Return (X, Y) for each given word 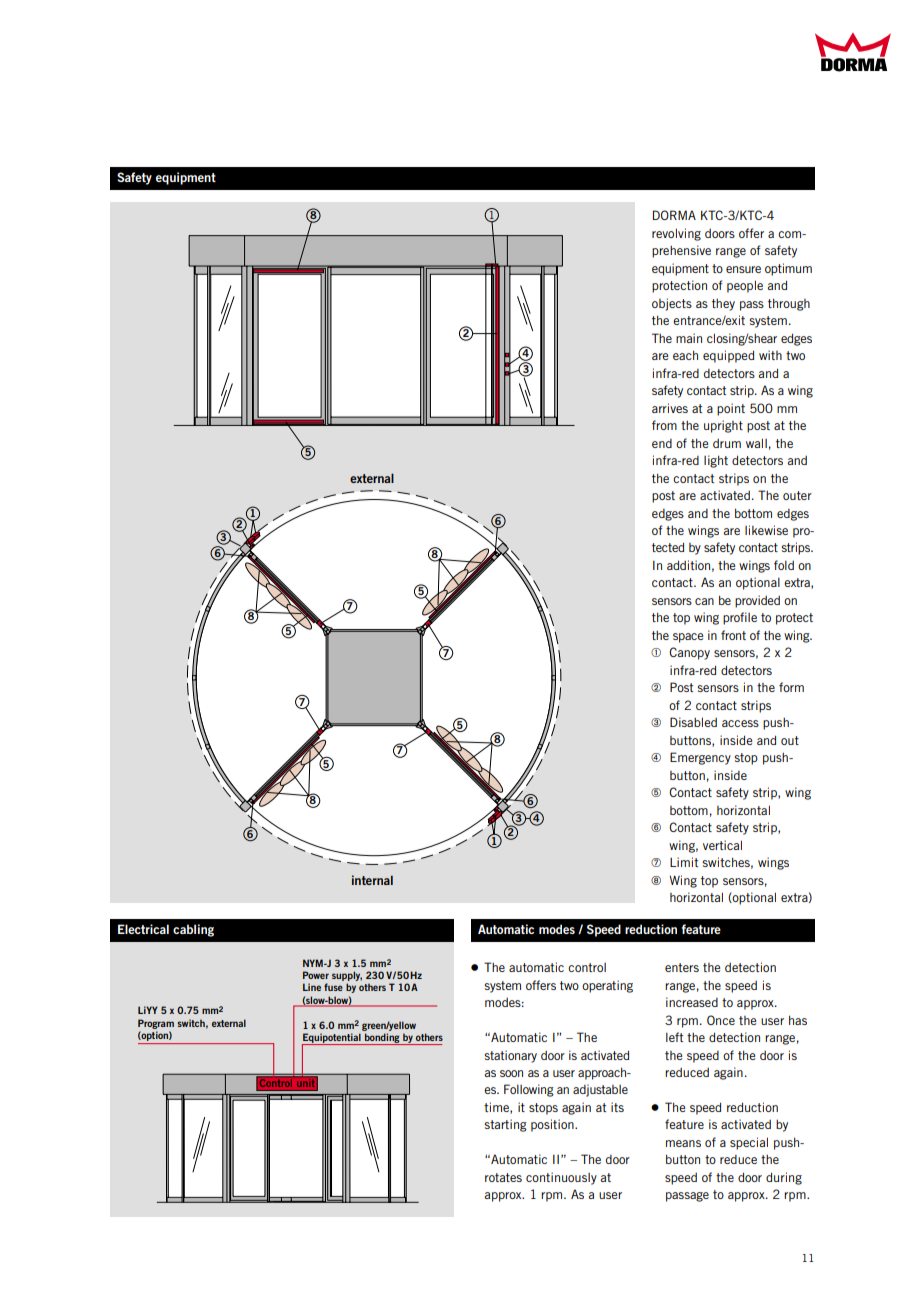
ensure (743, 269)
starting (506, 1125)
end (662, 443)
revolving (676, 234)
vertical (722, 845)
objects (672, 304)
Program (156, 1024)
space (688, 638)
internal (372, 880)
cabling (193, 930)
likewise (766, 530)
